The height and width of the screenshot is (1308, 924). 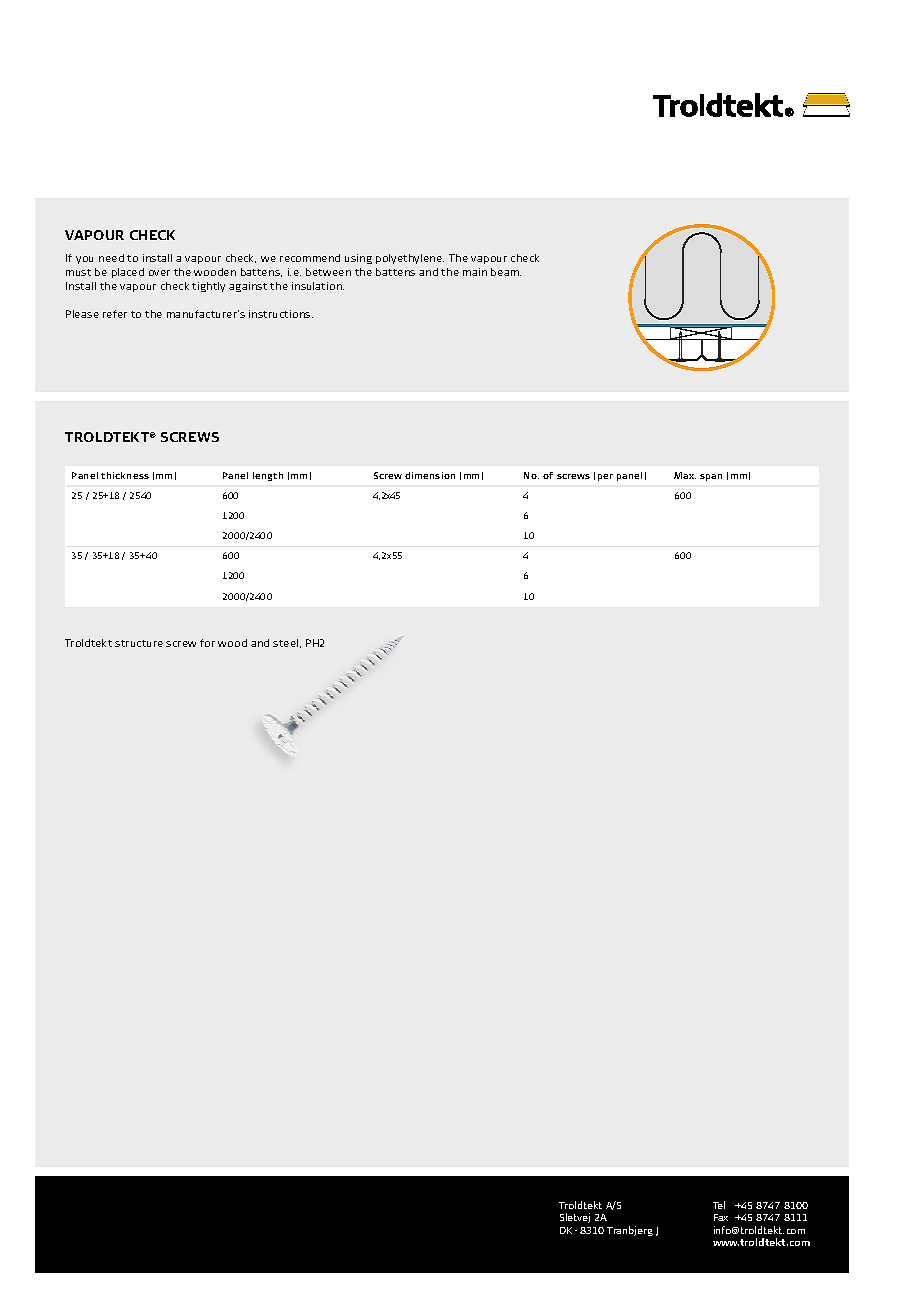 What do you see at coordinates (125, 475) in the screenshot?
I see `thickness` at bounding box center [125, 475].
